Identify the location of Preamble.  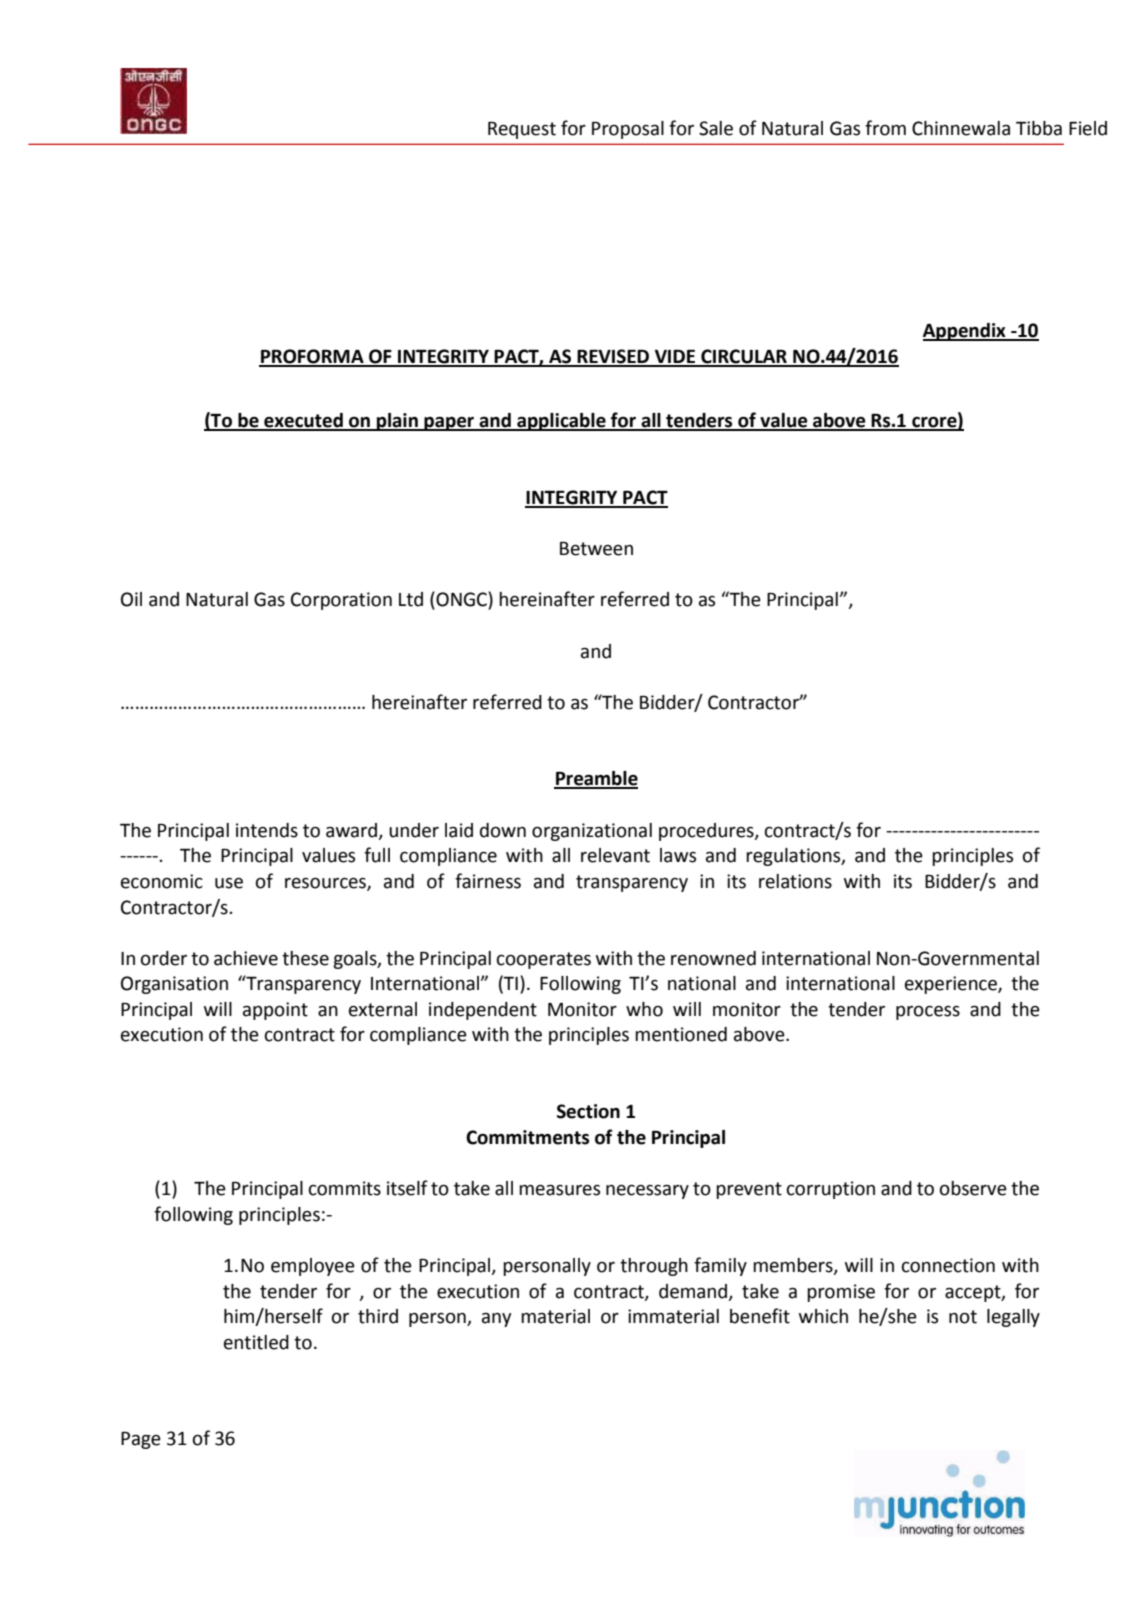
(596, 779).
